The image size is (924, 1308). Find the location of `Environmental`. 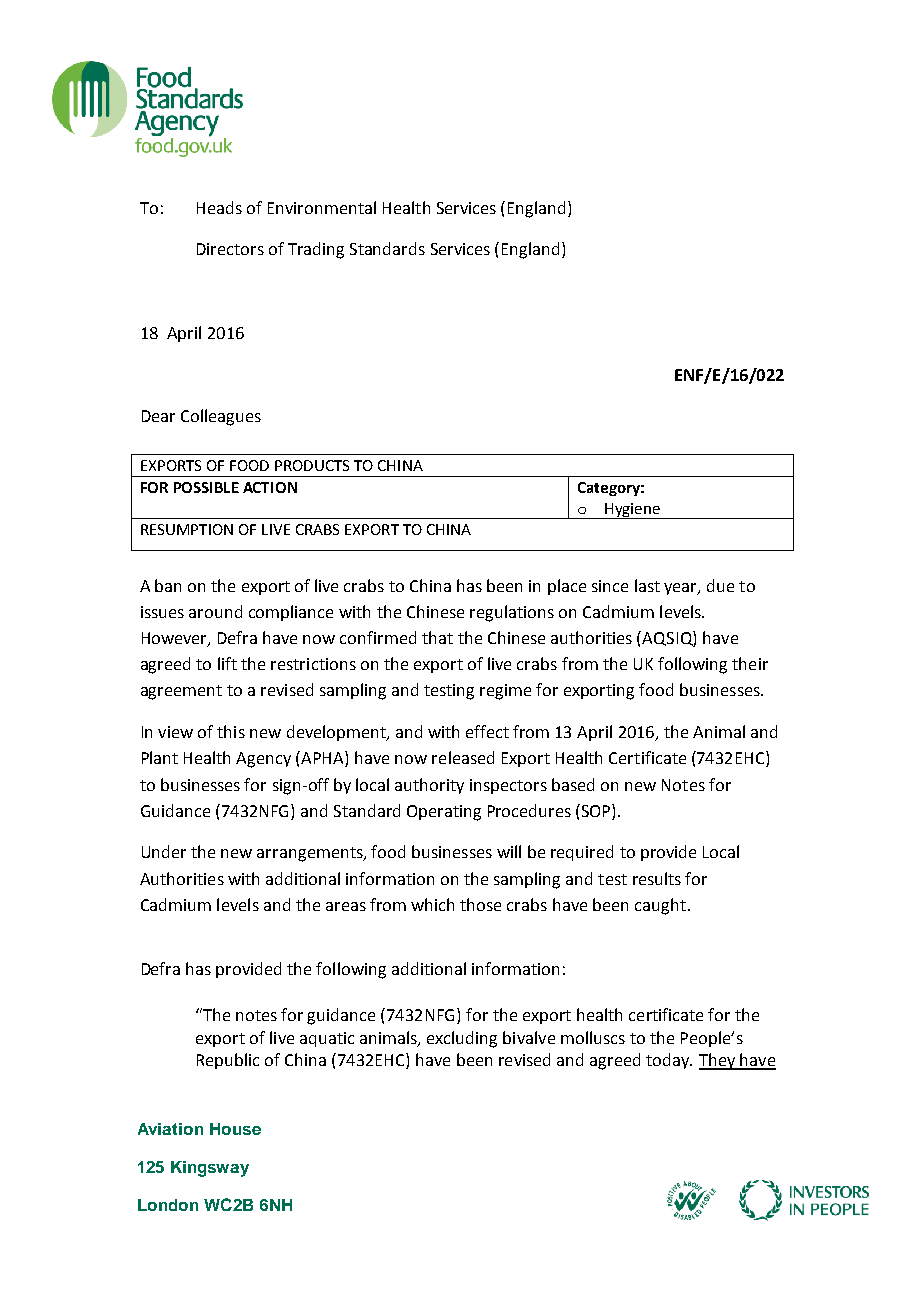

Environmental is located at coordinates (322, 207).
